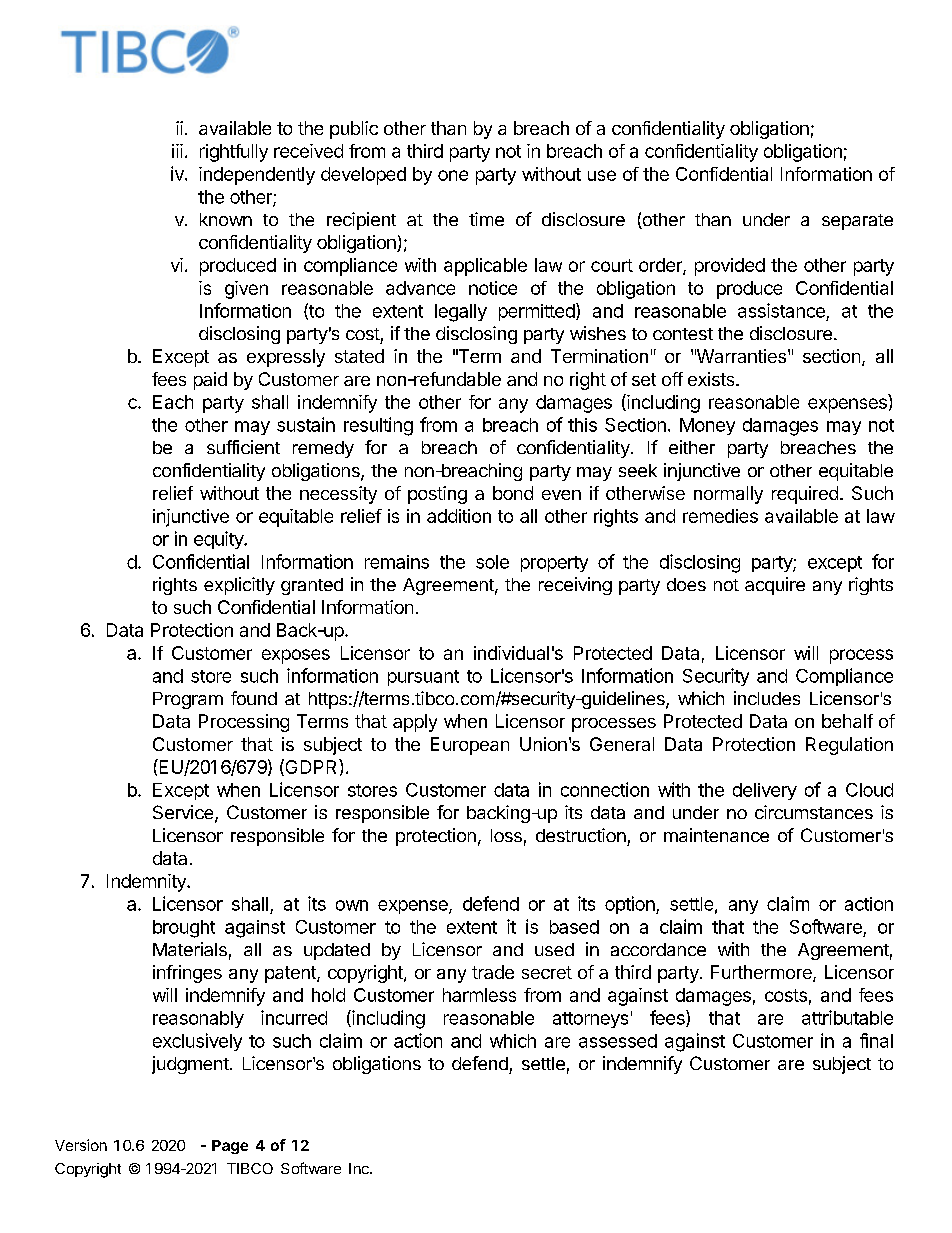  Describe the element at coordinates (716, 835) in the screenshot. I see `maintenance` at that location.
